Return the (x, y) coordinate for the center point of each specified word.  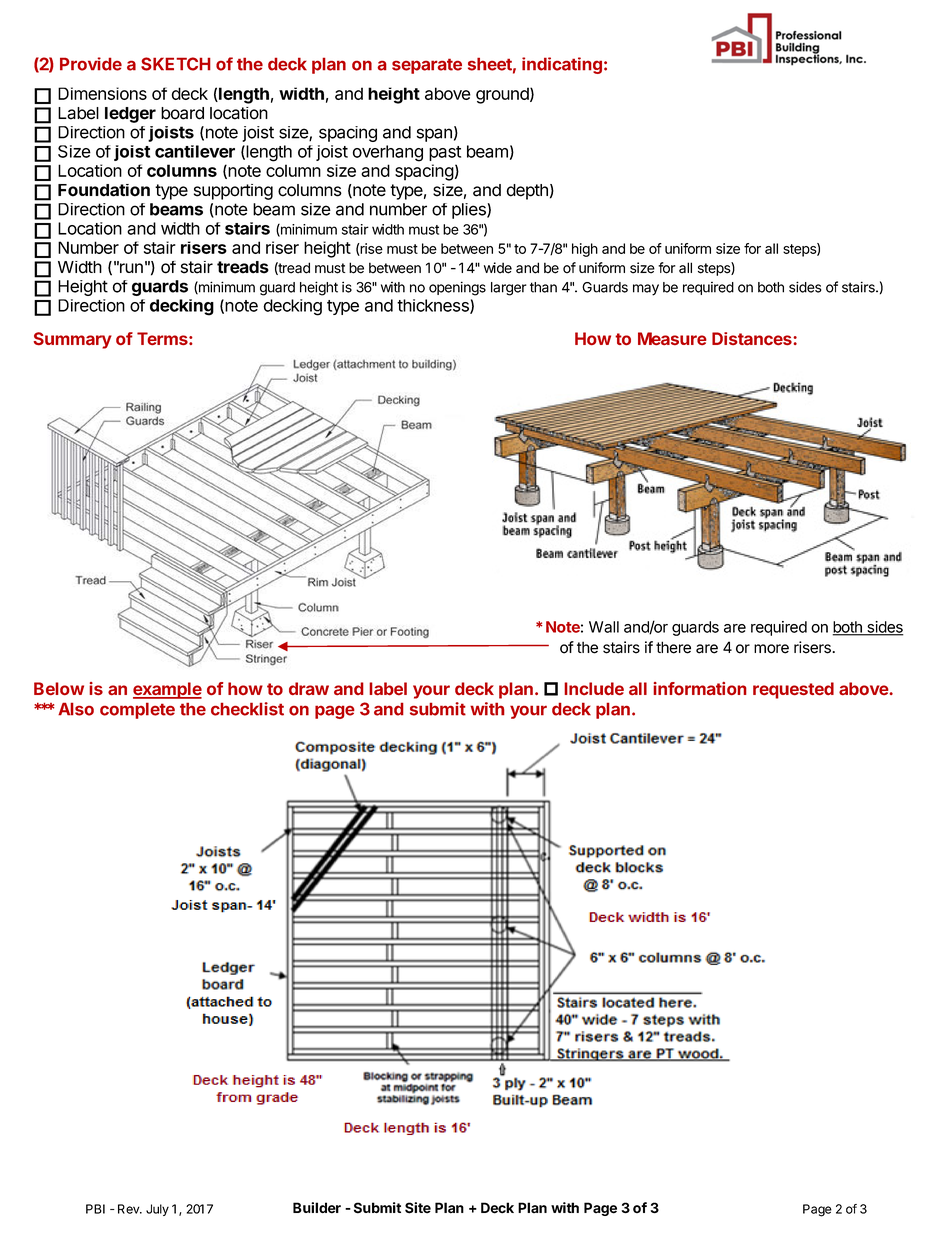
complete (137, 710)
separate (427, 66)
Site (418, 1208)
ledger (130, 115)
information (700, 688)
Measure (672, 338)
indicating (562, 65)
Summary (73, 340)
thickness (434, 306)
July (157, 1210)
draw (309, 688)
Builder (317, 1208)
